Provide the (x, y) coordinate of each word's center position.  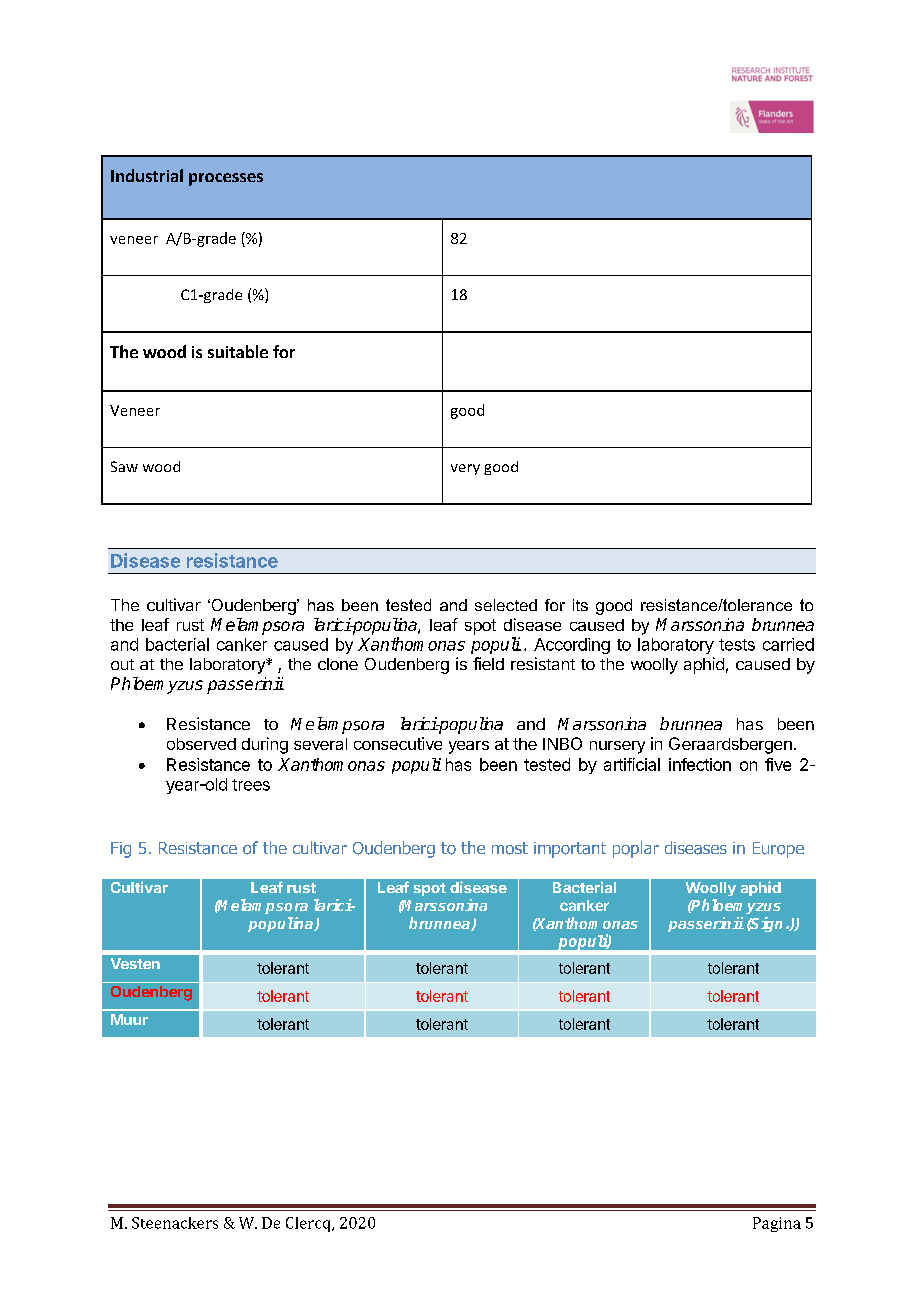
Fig (121, 850)
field (488, 663)
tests (737, 645)
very (465, 469)
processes (226, 179)
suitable (238, 351)
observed (201, 744)
